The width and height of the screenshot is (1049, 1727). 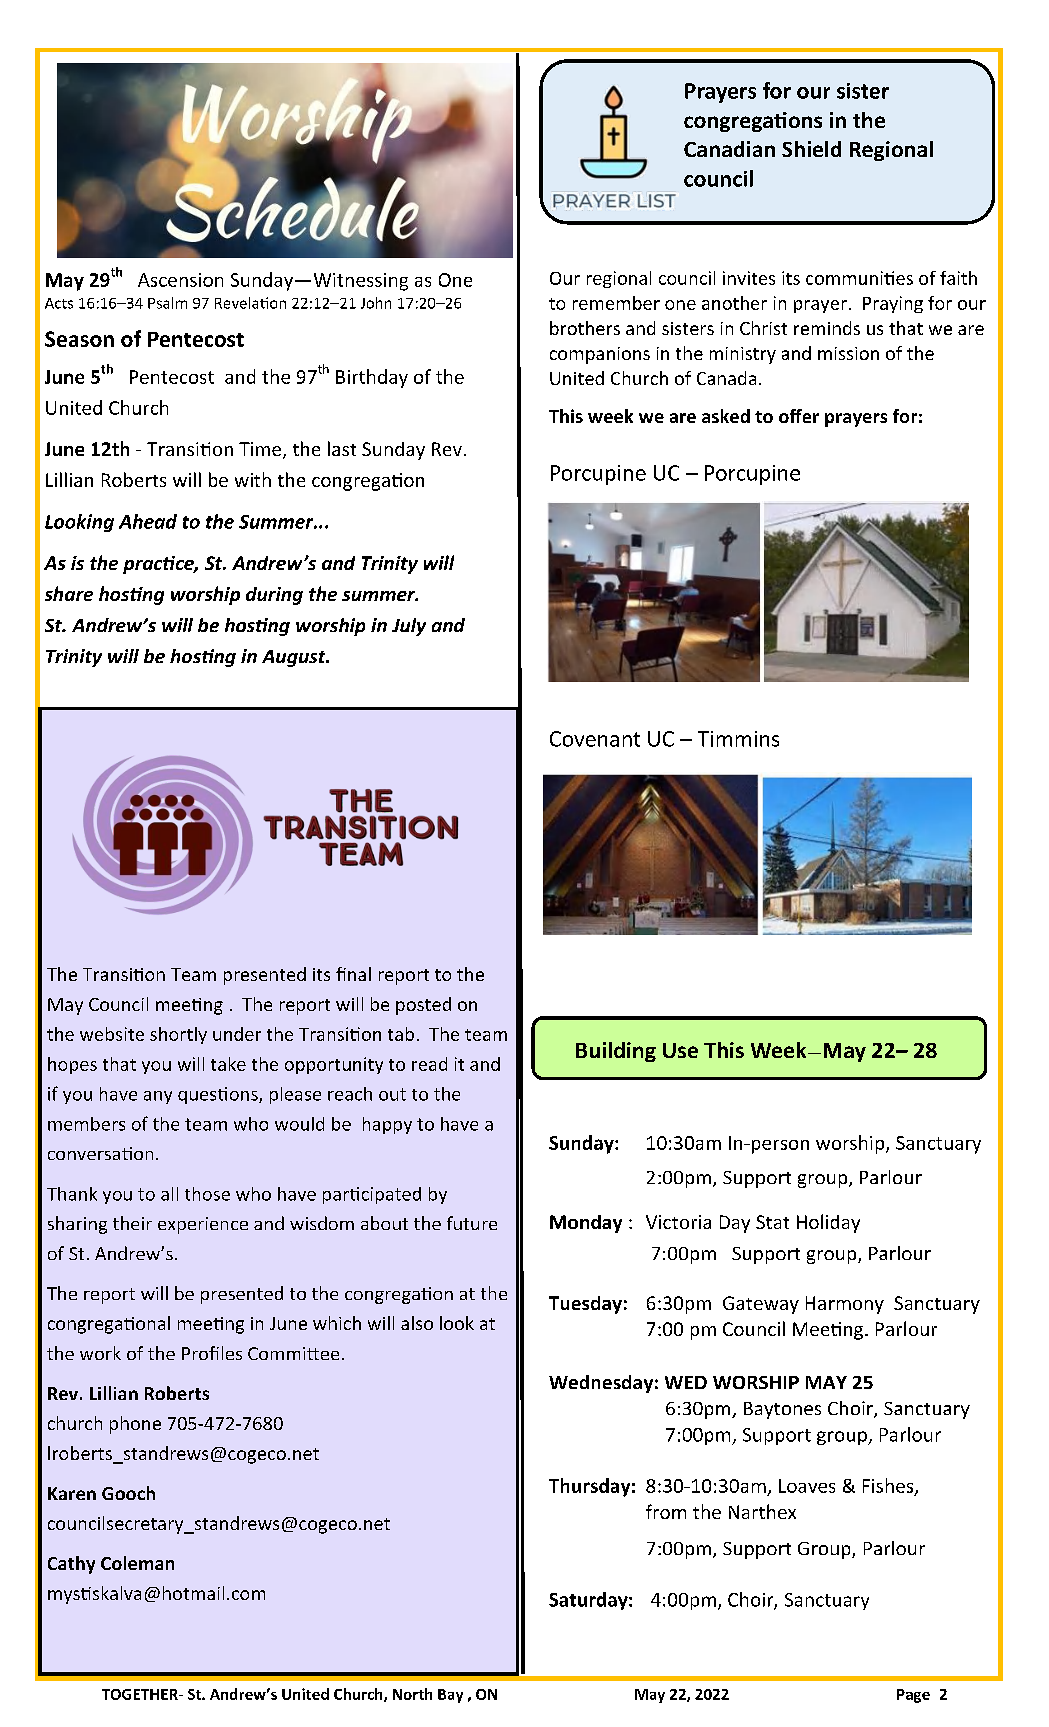 I want to click on Coleman, so click(x=137, y=1563).
